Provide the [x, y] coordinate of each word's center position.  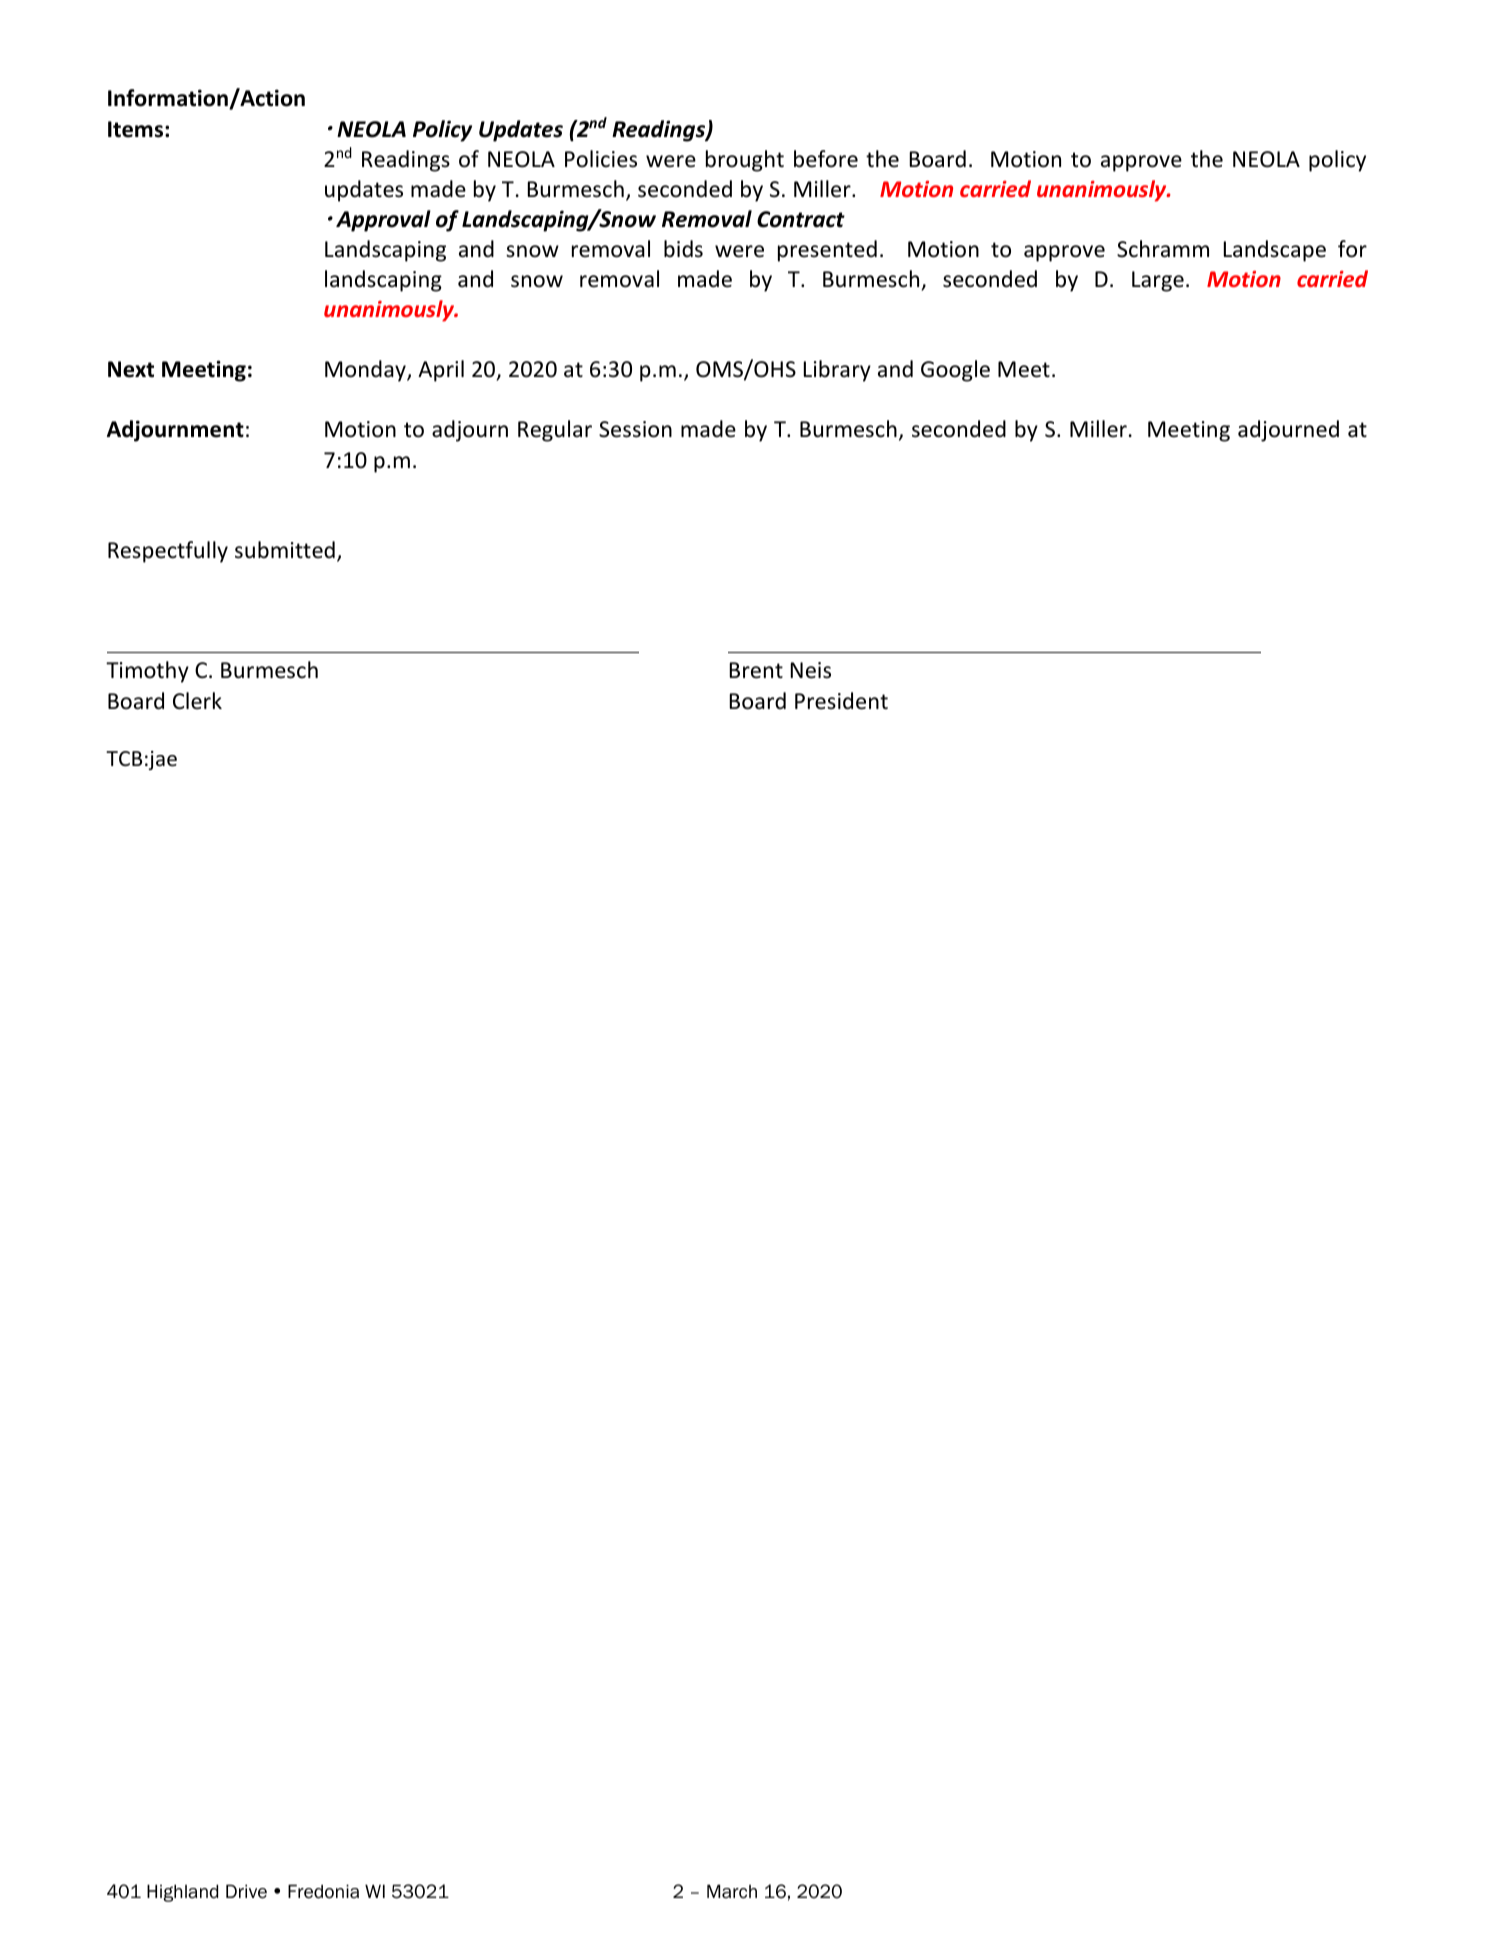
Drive [246, 1891]
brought [745, 161]
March [732, 1891]
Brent [756, 670]
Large [1158, 281]
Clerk [197, 701]
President [841, 701]
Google [955, 371]
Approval [383, 221]
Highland [182, 1893]
